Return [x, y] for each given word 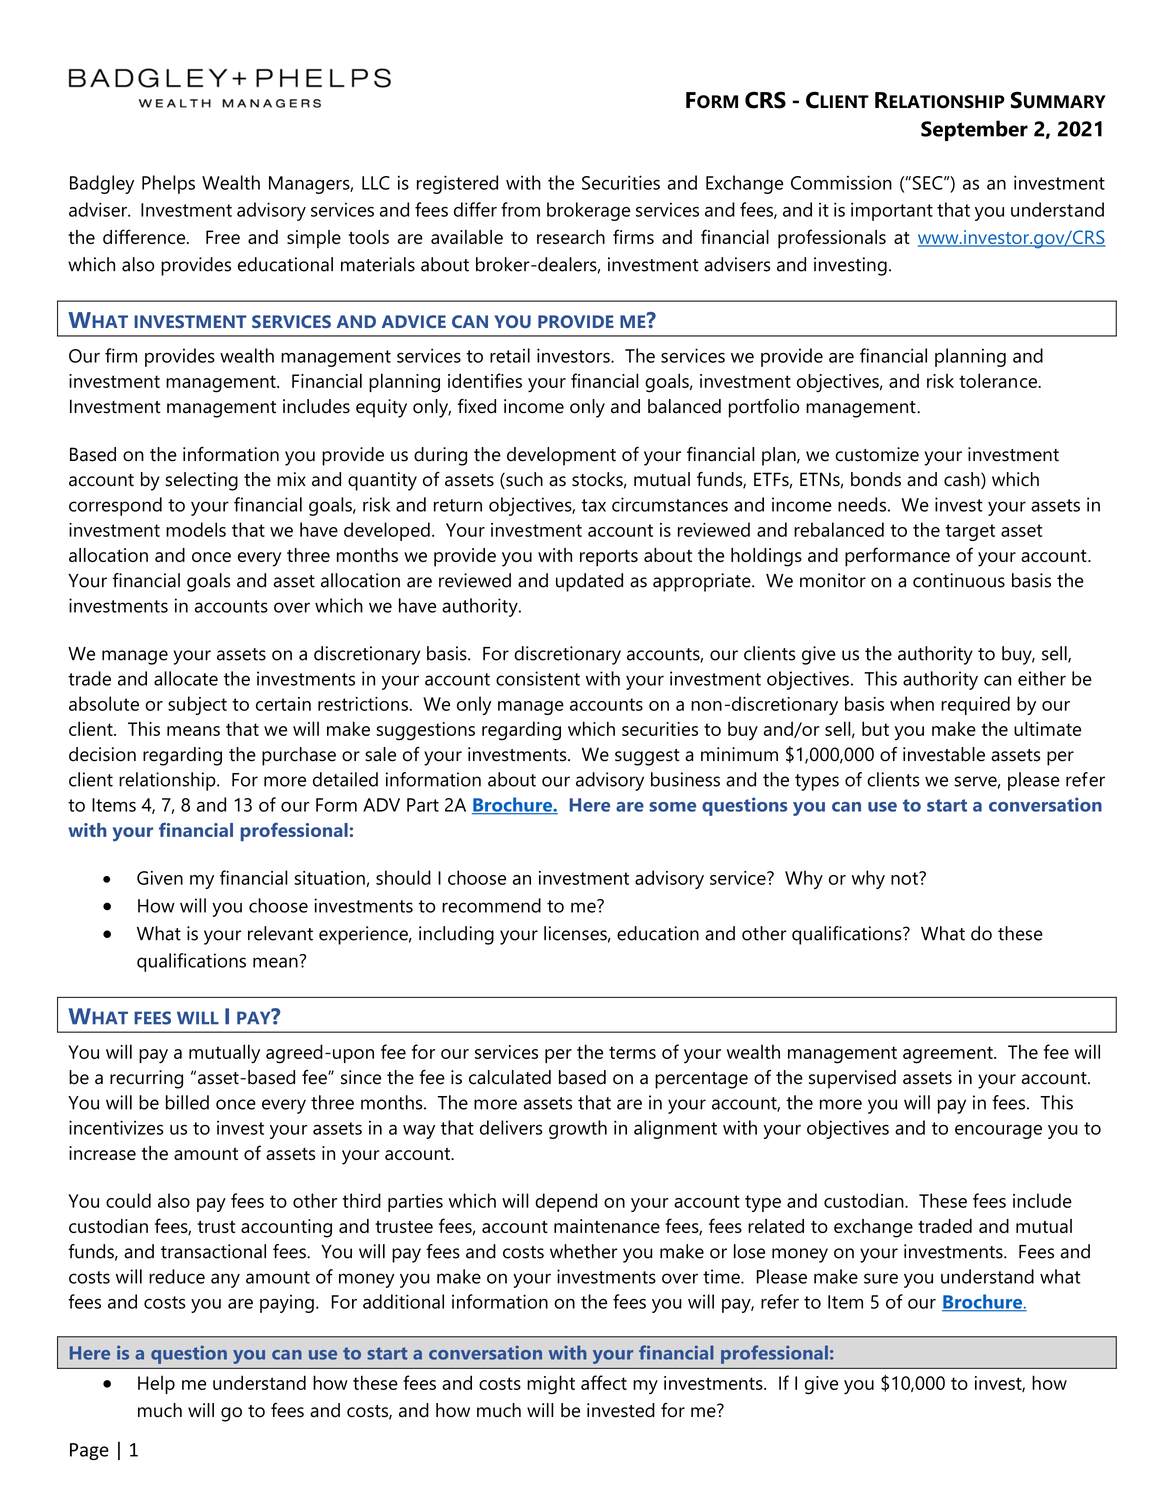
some [672, 807]
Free [223, 237]
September [974, 130]
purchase [299, 756]
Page [89, 1451]
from [520, 209]
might [551, 1385]
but [875, 728]
